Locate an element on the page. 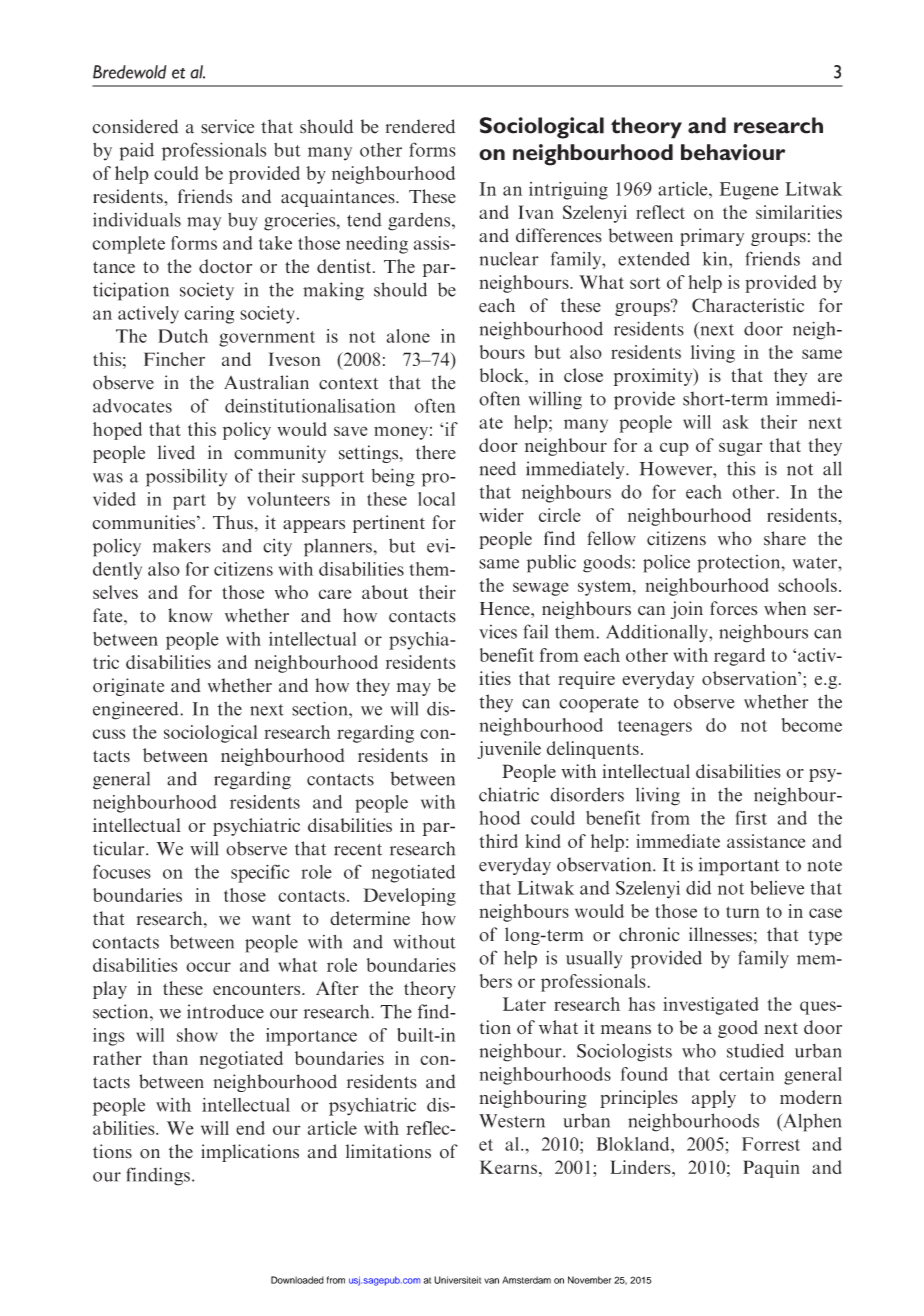 This image has height=1316, width=924. Universiteit is located at coordinates (457, 1280).
